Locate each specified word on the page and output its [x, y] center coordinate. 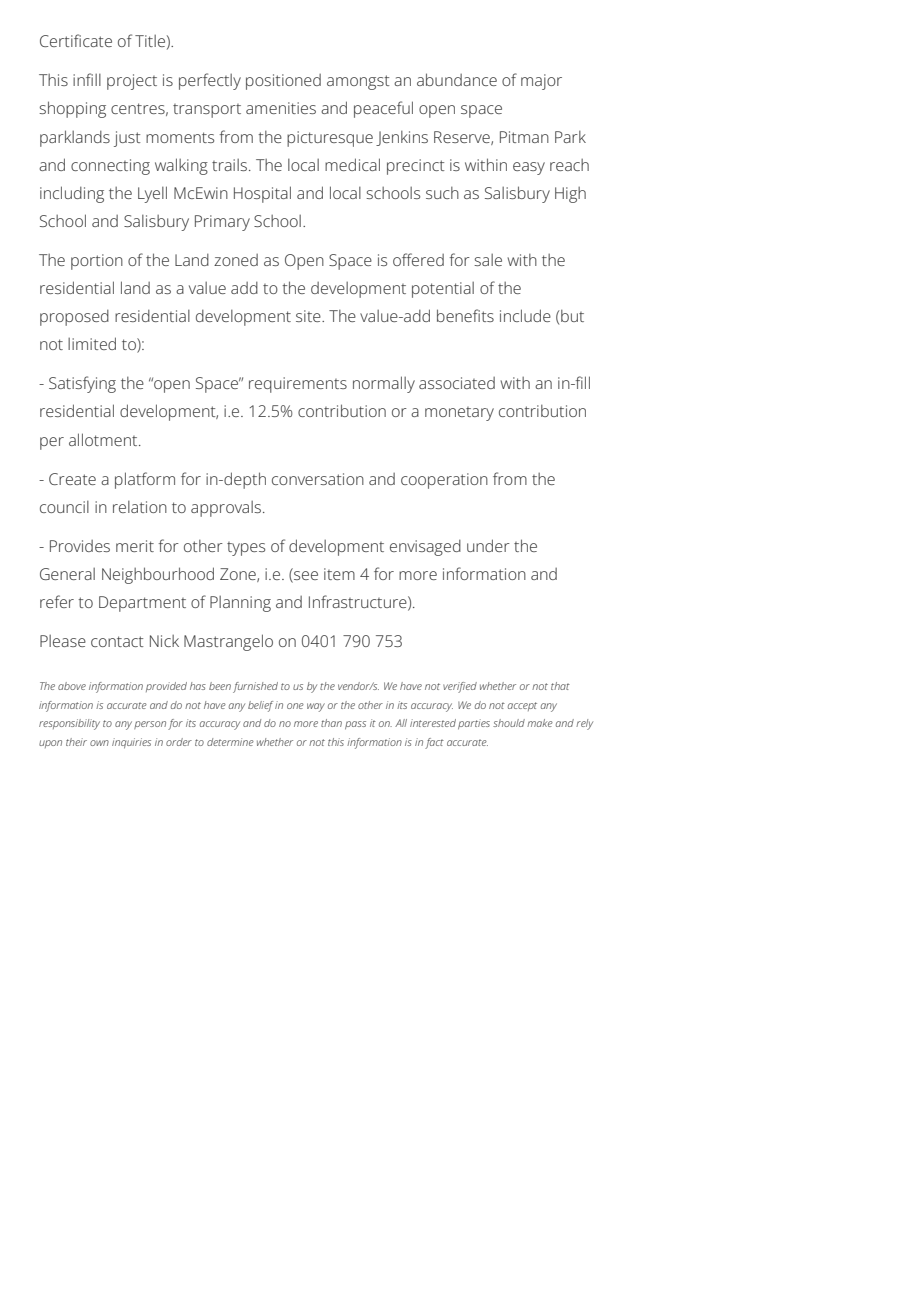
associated [457, 383]
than [331, 723]
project [132, 82]
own [99, 743]
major [541, 82]
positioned [283, 82]
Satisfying [82, 384]
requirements [298, 385]
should [509, 723]
